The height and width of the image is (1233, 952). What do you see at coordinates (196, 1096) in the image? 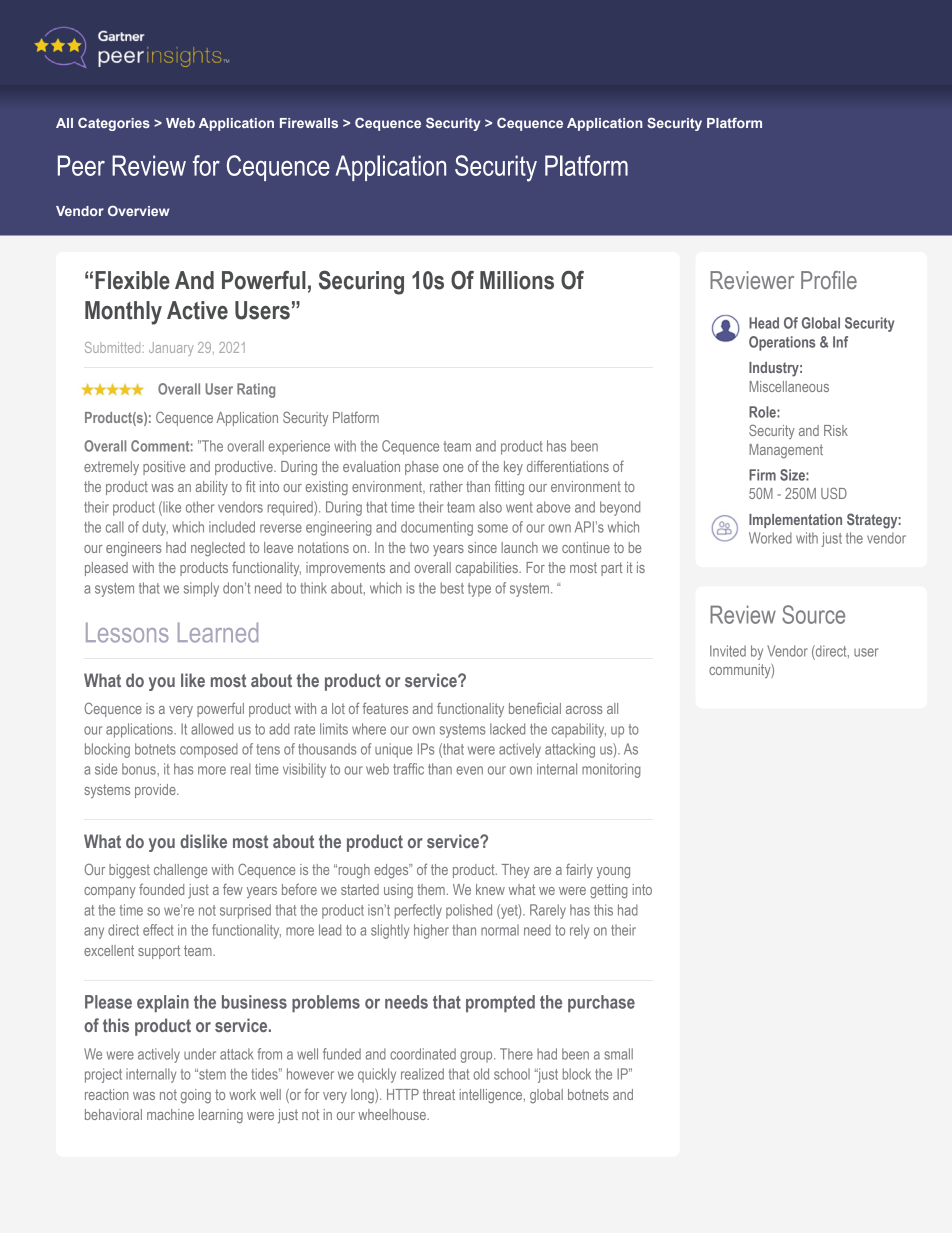
I see `going` at bounding box center [196, 1096].
